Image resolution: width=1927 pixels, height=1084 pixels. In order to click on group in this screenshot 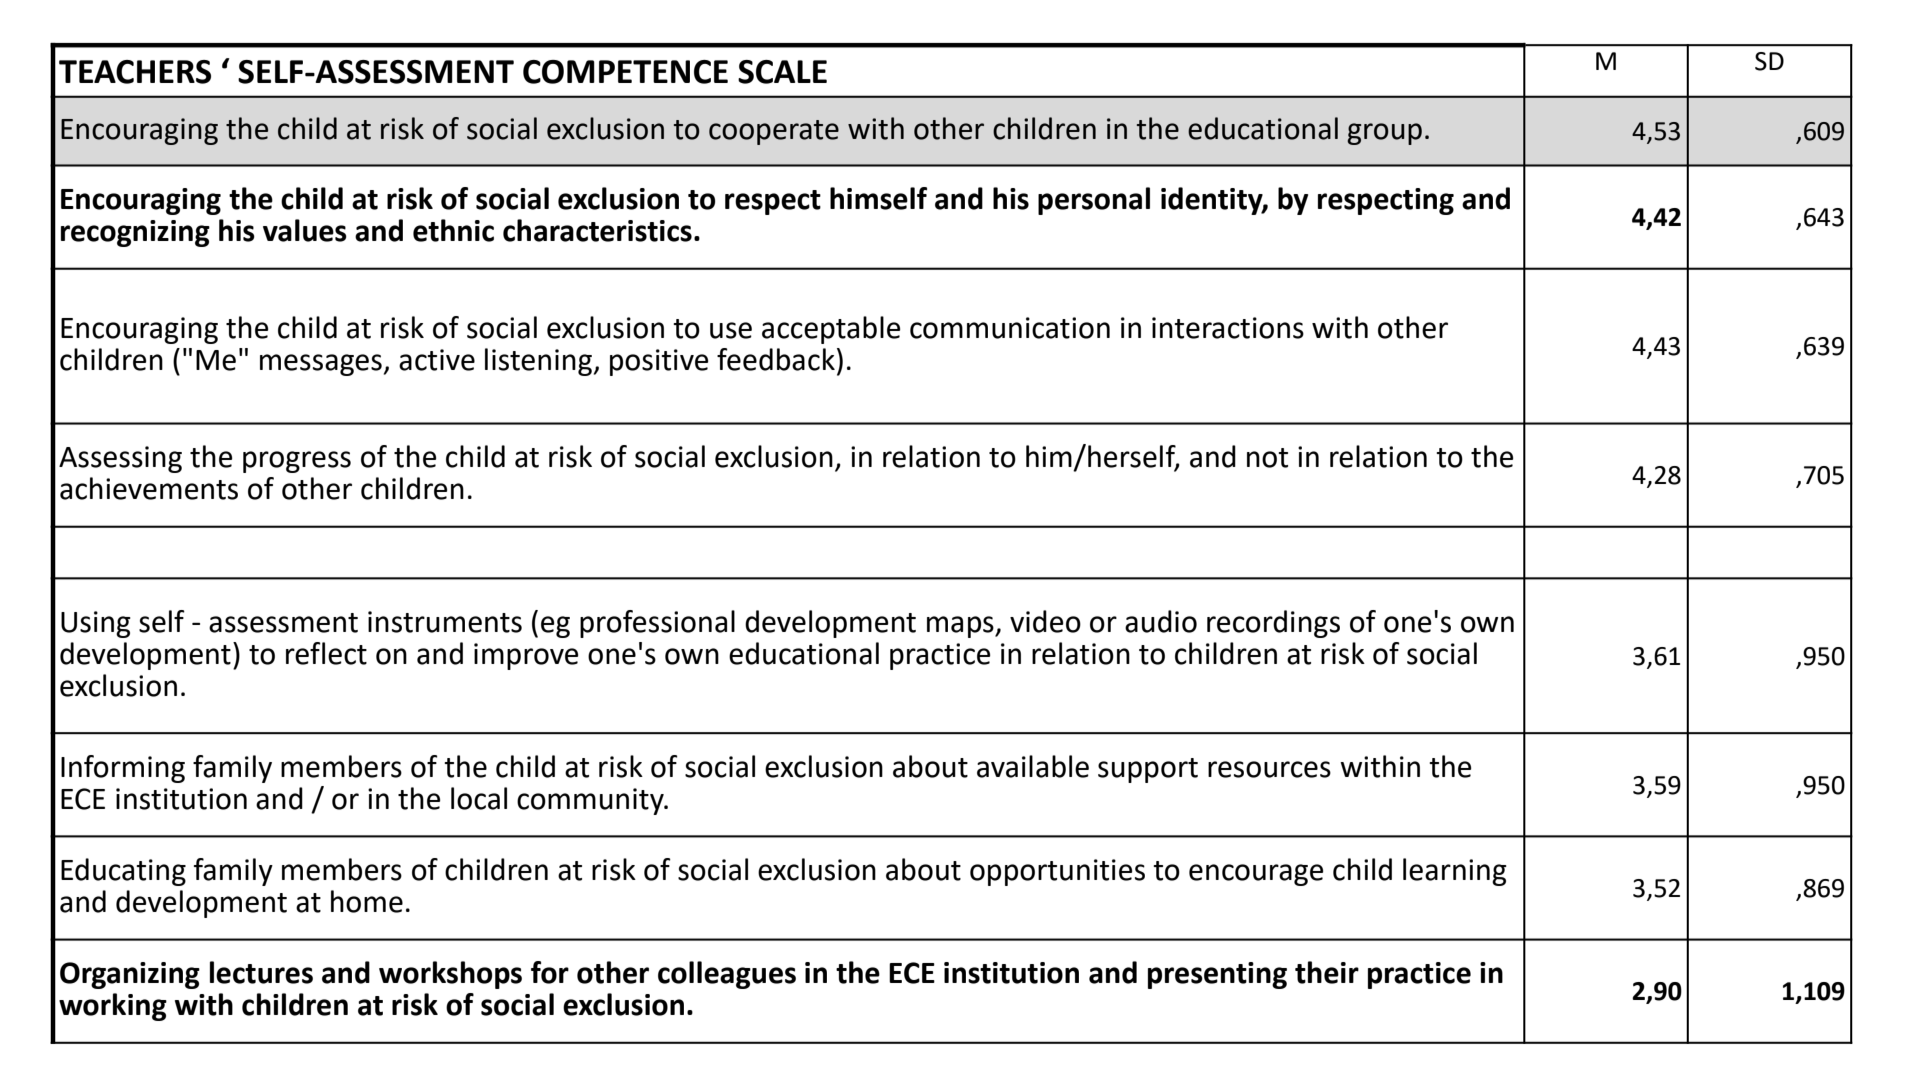, I will do `click(1384, 134)`.
